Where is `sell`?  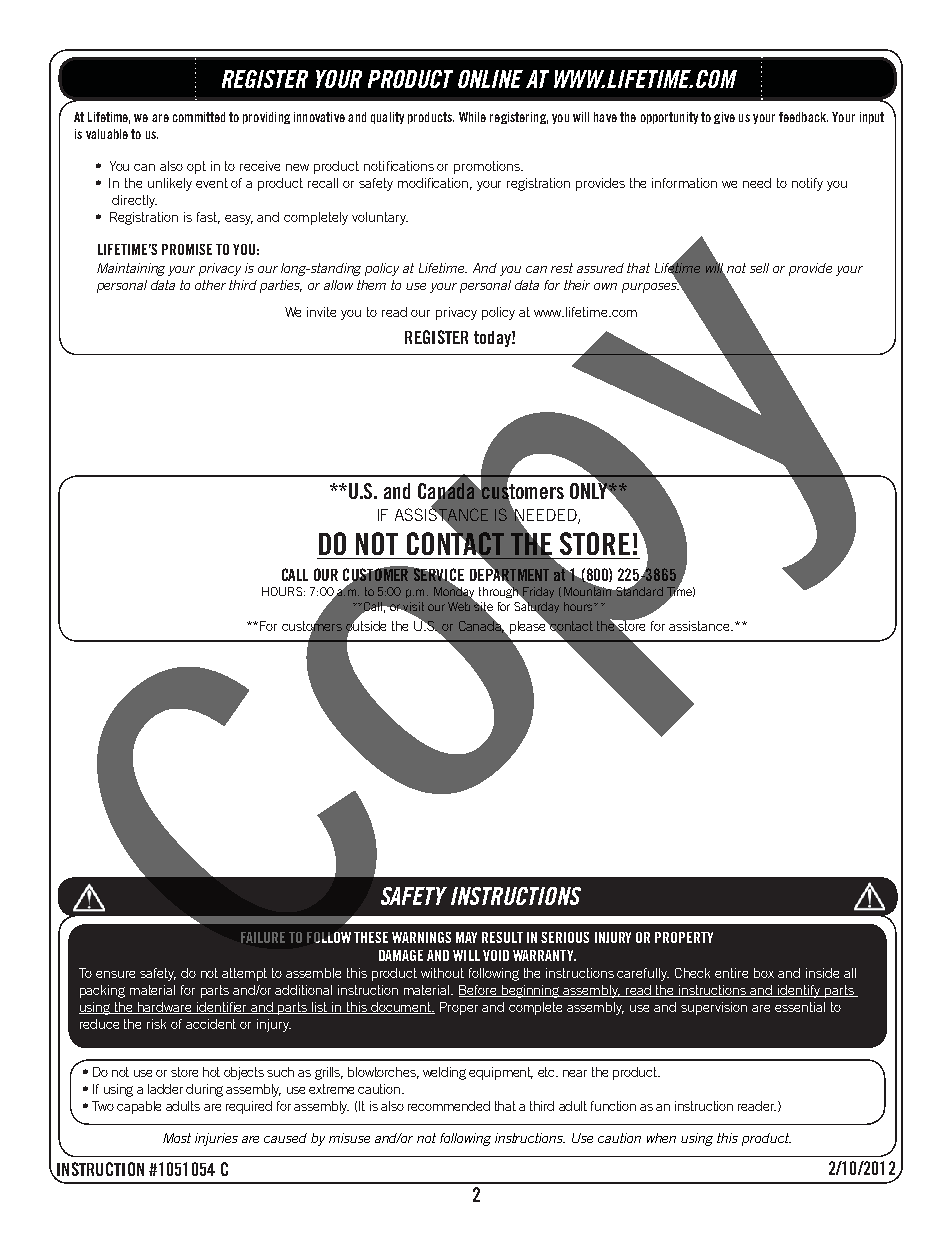
sell is located at coordinates (759, 268).
